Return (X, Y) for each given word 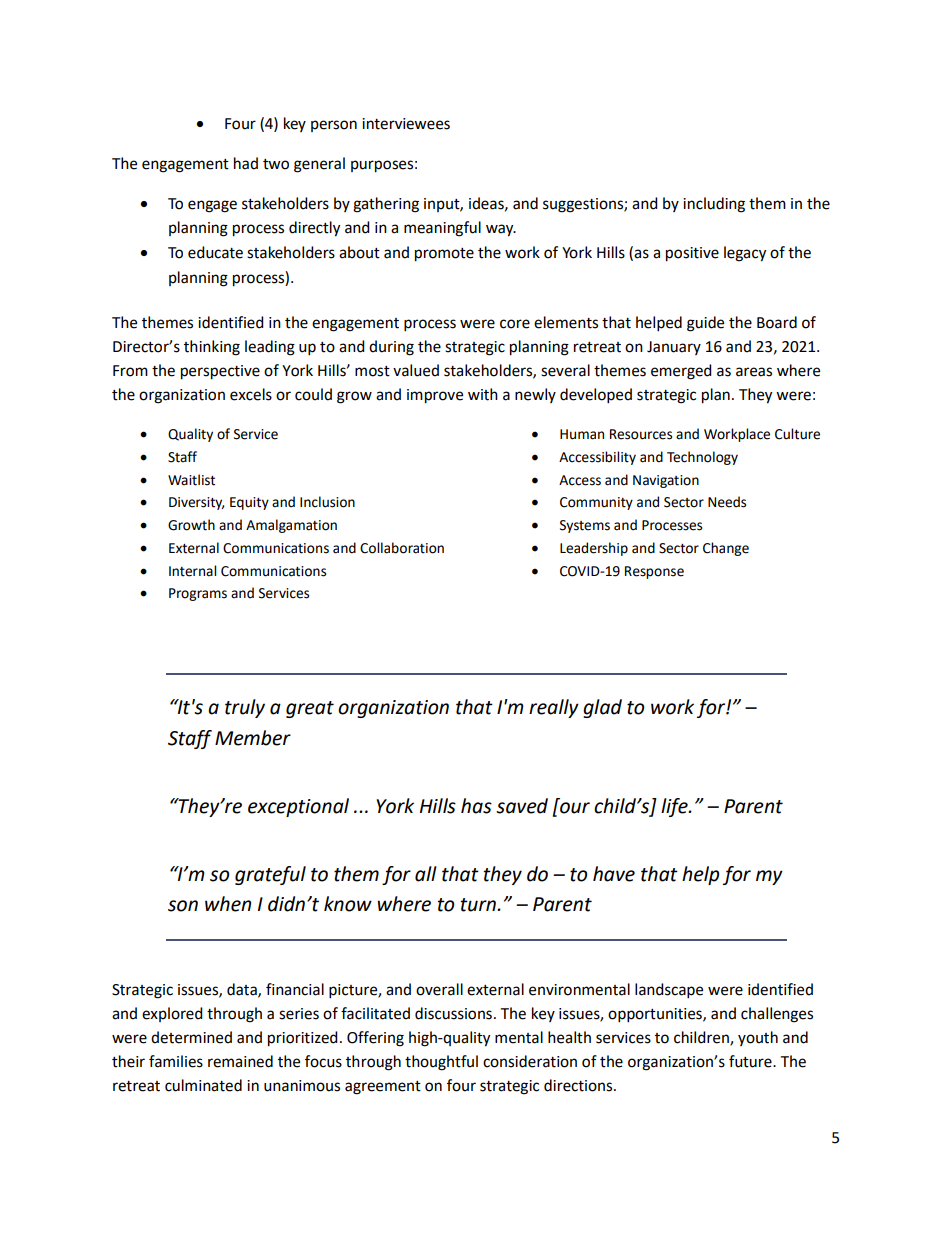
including (714, 205)
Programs (198, 594)
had (246, 163)
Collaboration (402, 548)
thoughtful (441, 1063)
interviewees (406, 124)
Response (654, 572)
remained (240, 1061)
